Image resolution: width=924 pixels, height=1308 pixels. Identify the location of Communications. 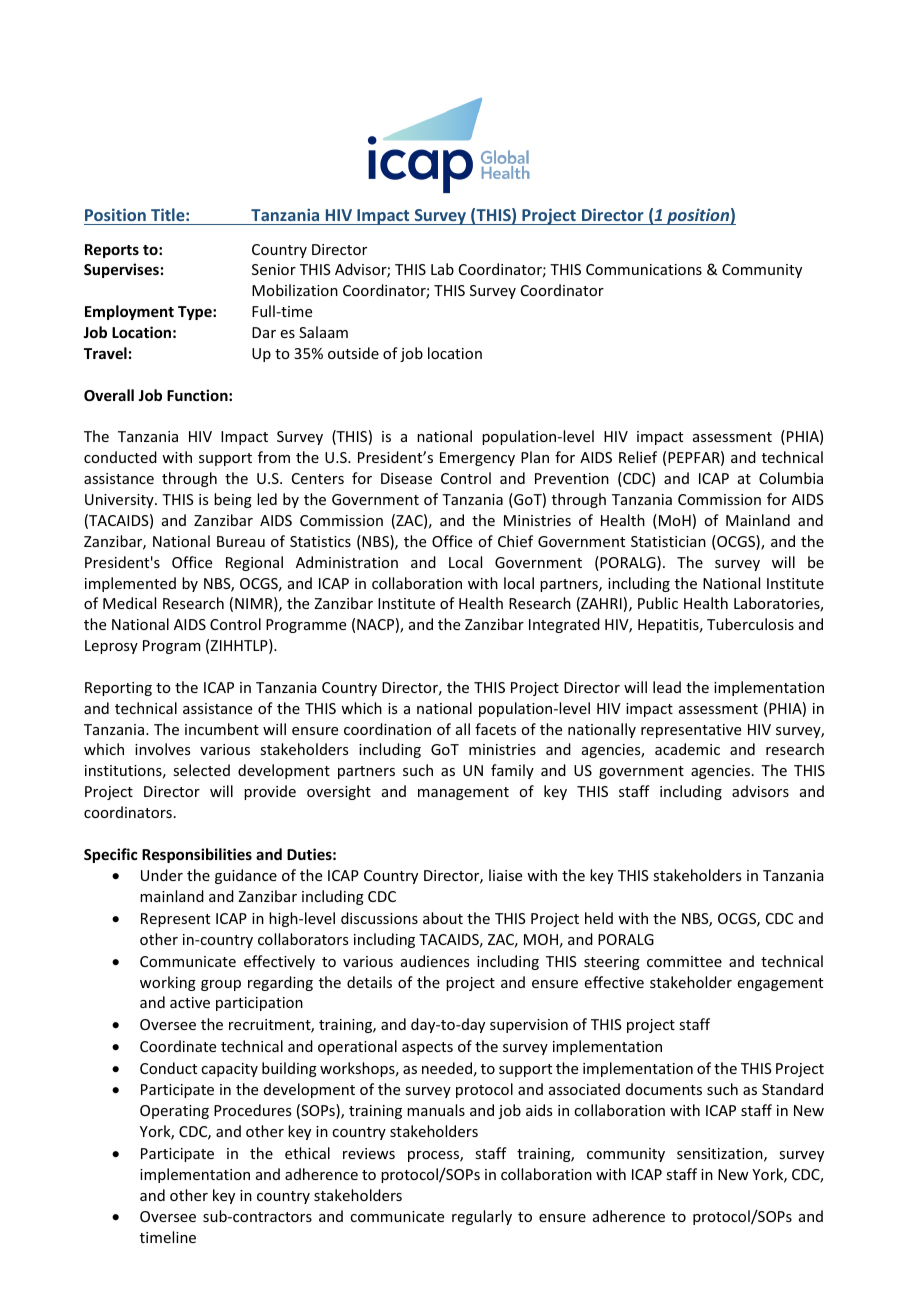
(644, 269).
